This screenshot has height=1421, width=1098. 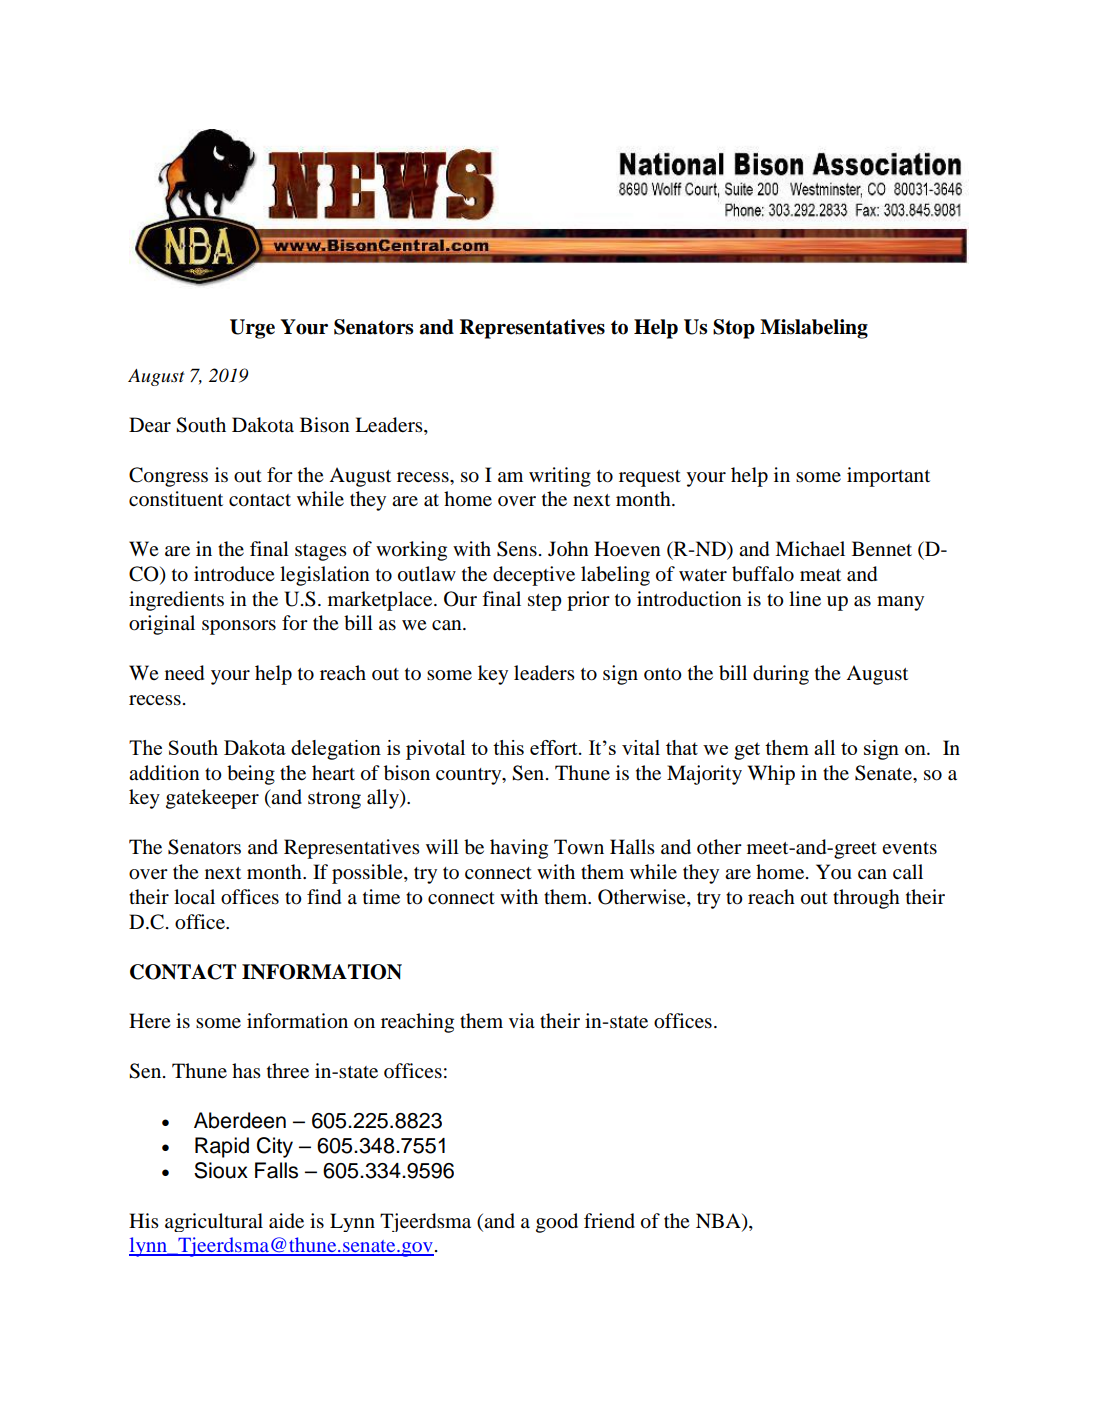 What do you see at coordinates (719, 1220) in the screenshot?
I see `NBA` at bounding box center [719, 1220].
